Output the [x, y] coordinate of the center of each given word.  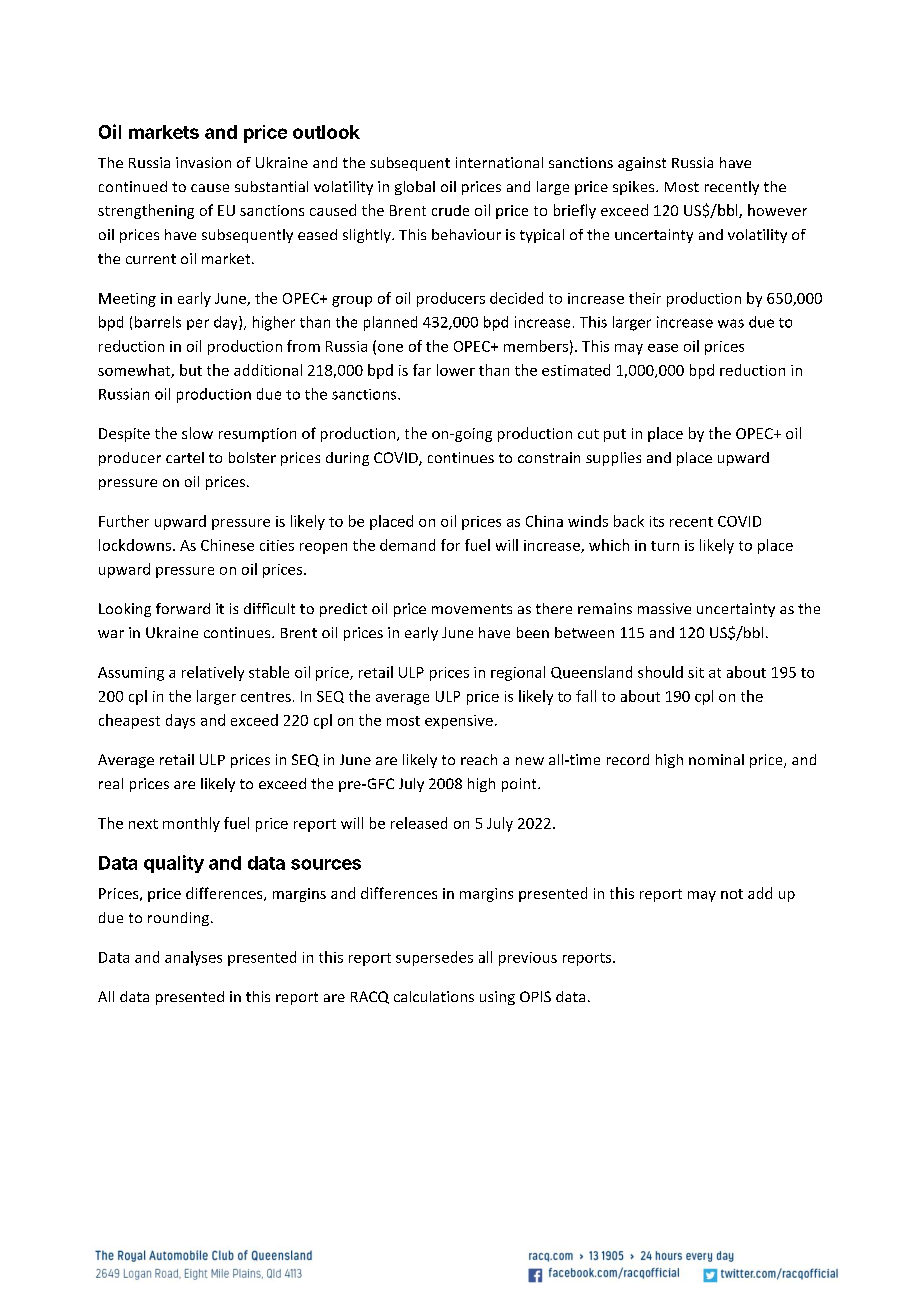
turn [665, 546]
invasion [203, 162]
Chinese [227, 545]
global [415, 188]
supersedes [434, 958]
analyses [193, 958]
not [732, 894]
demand [407, 545]
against [642, 164]
